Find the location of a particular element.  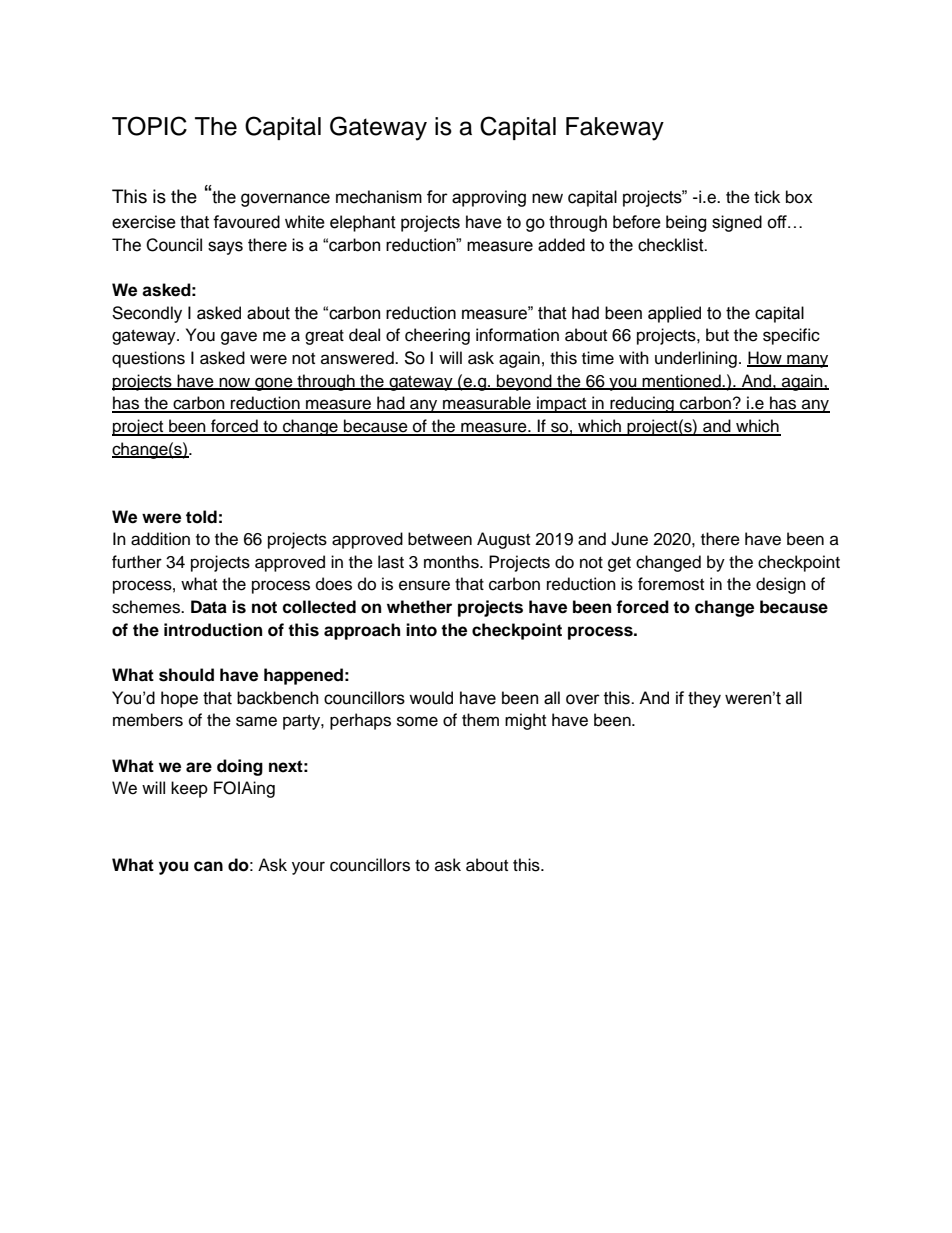

cheering is located at coordinates (437, 336).
